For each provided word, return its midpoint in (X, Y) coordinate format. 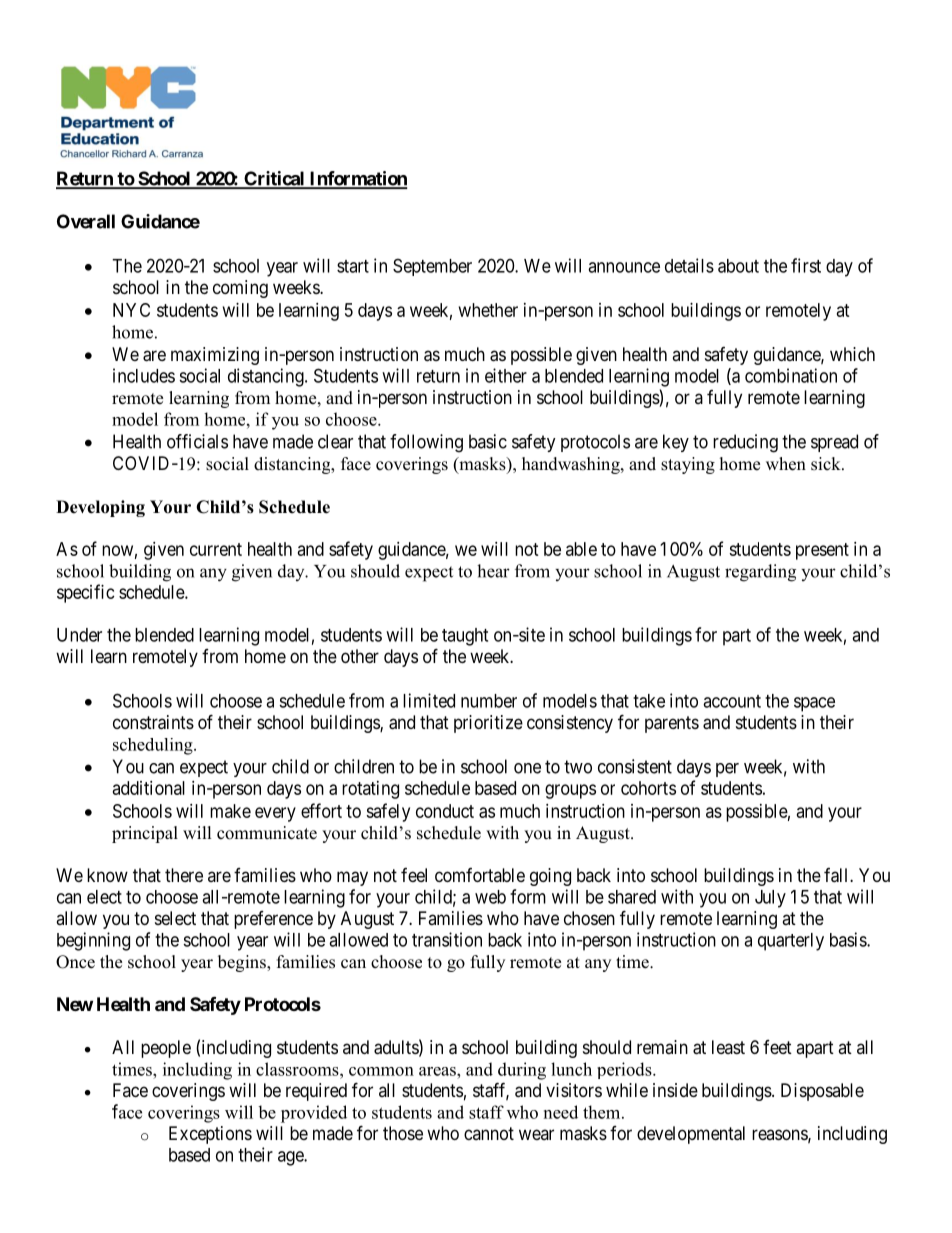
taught (465, 637)
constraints (153, 722)
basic (488, 441)
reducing (745, 443)
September (432, 267)
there (184, 875)
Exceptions (210, 1135)
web (490, 897)
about (738, 266)
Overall (86, 221)
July (770, 899)
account (732, 701)
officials (197, 441)
